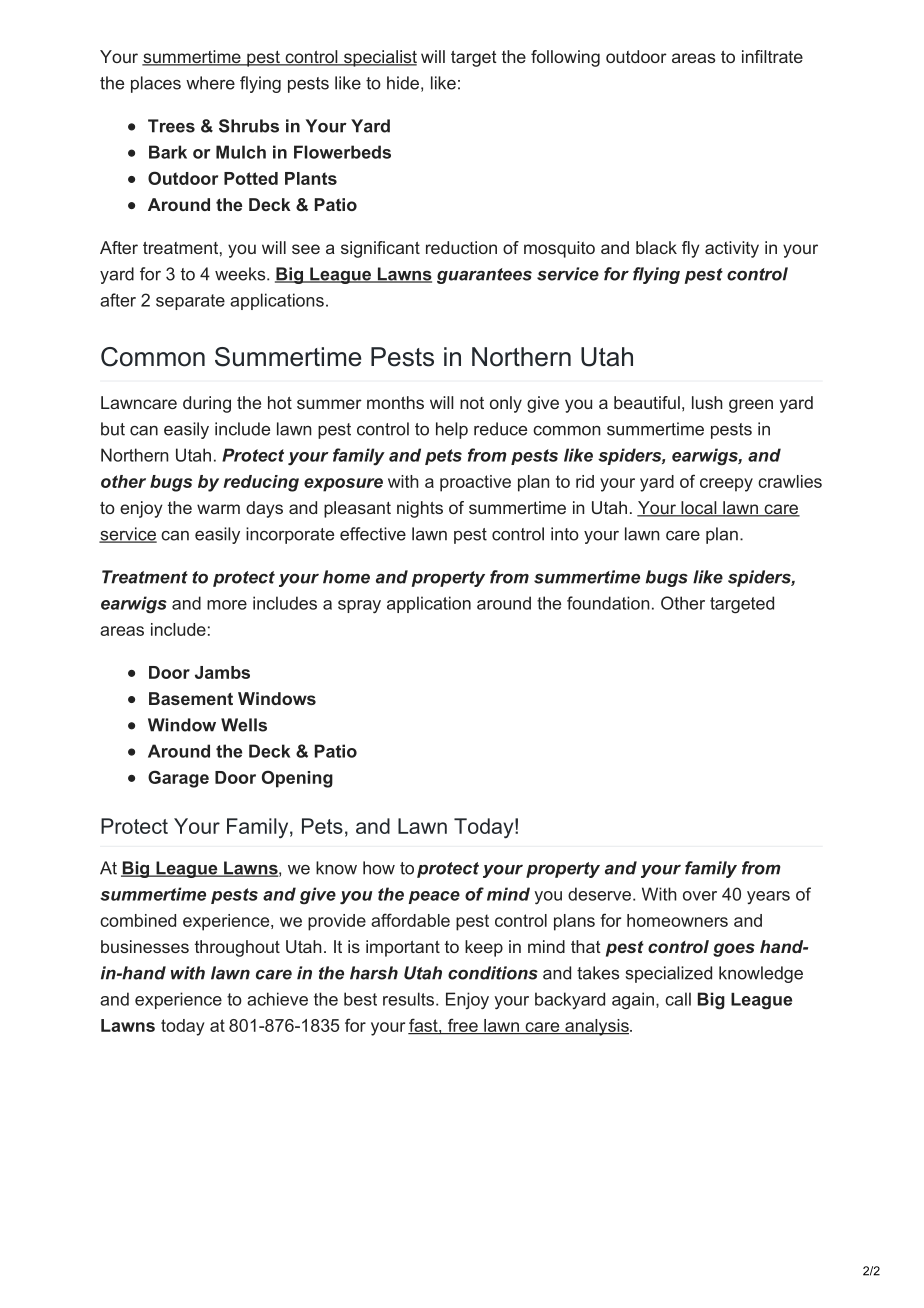  Describe the element at coordinates (699, 509) in the document. I see `local` at that location.
